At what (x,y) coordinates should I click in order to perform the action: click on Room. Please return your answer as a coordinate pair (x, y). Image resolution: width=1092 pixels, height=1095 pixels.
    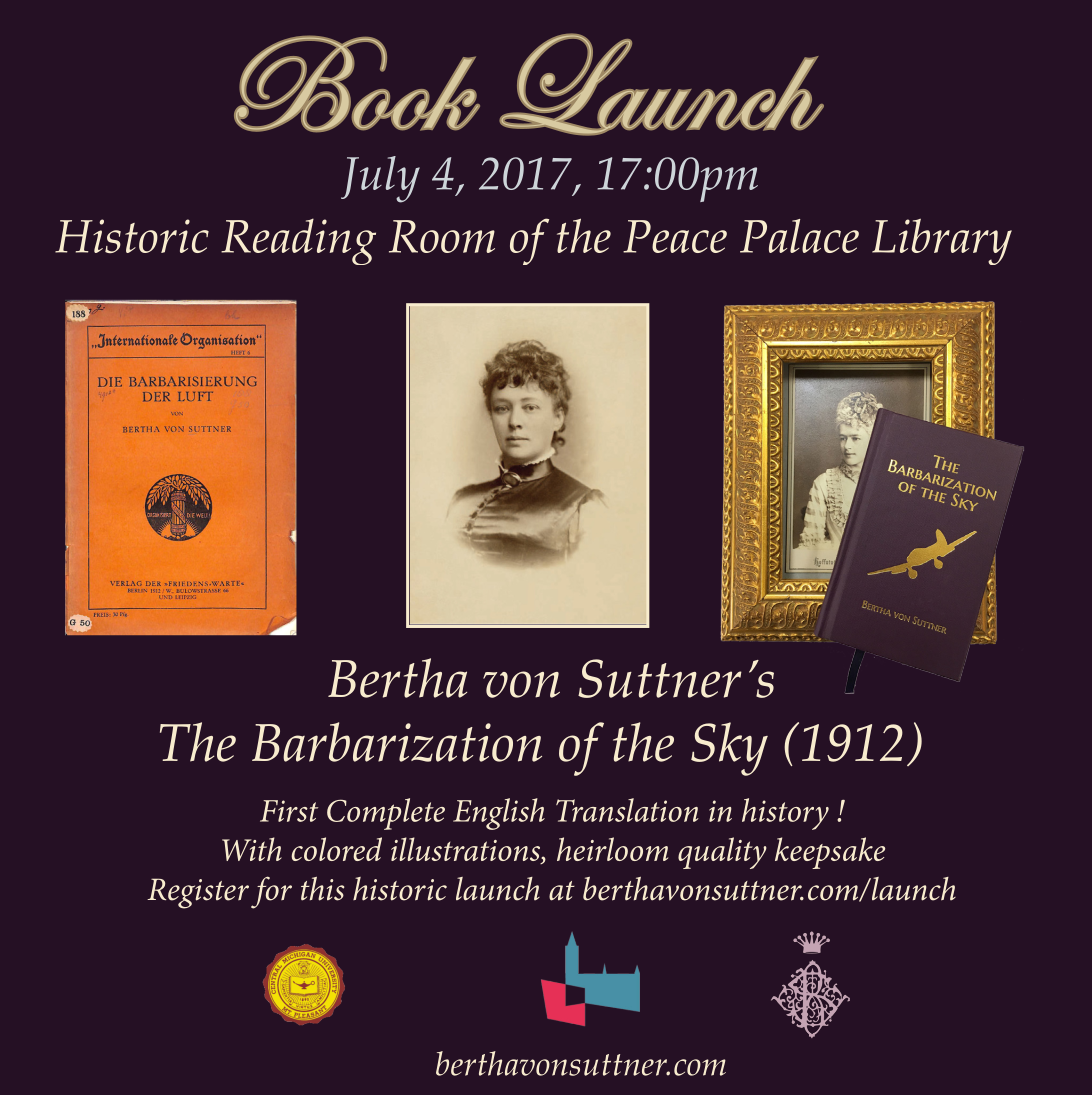
    Looking at the image, I should click on (442, 236).
